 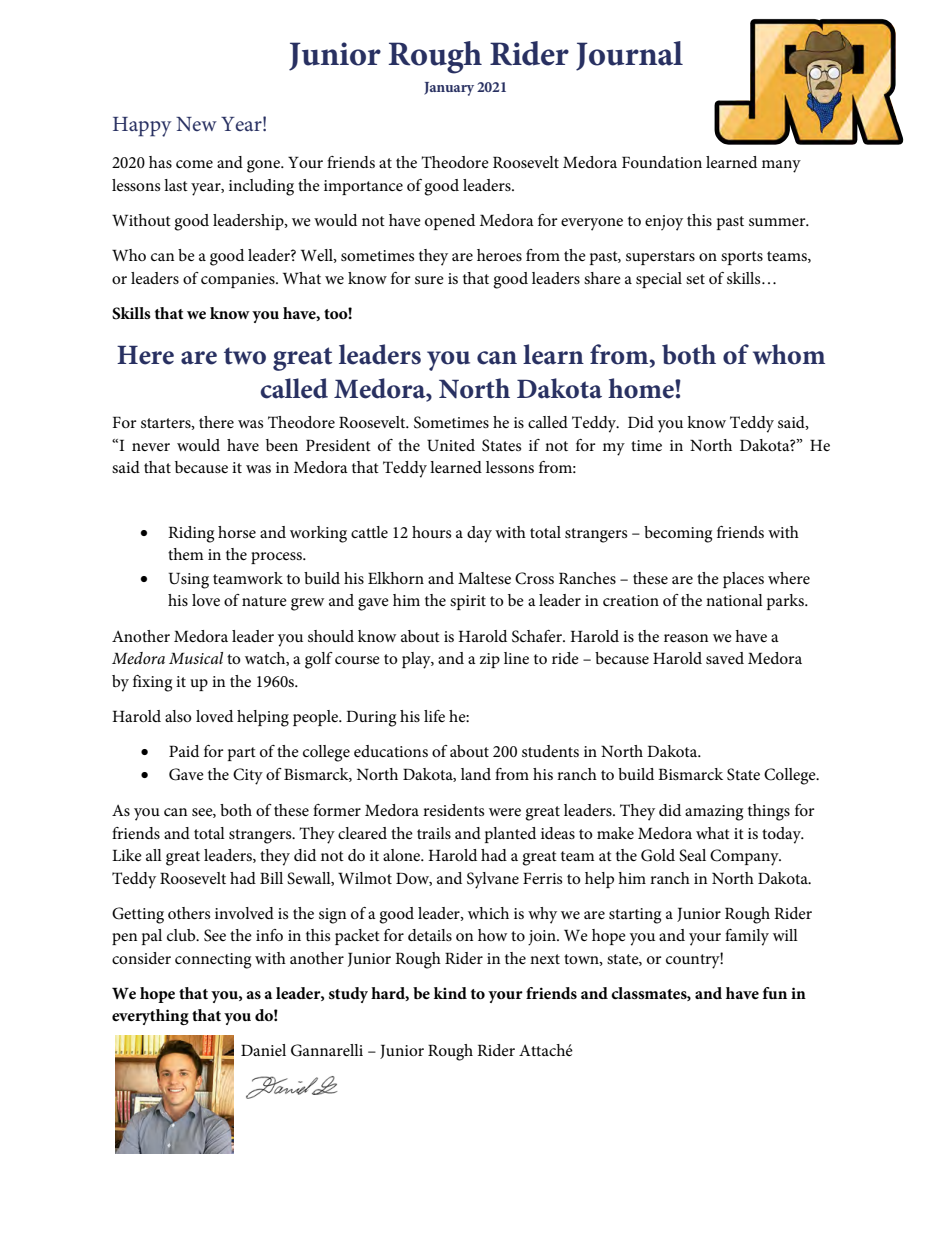 I want to click on also, so click(x=178, y=716).
